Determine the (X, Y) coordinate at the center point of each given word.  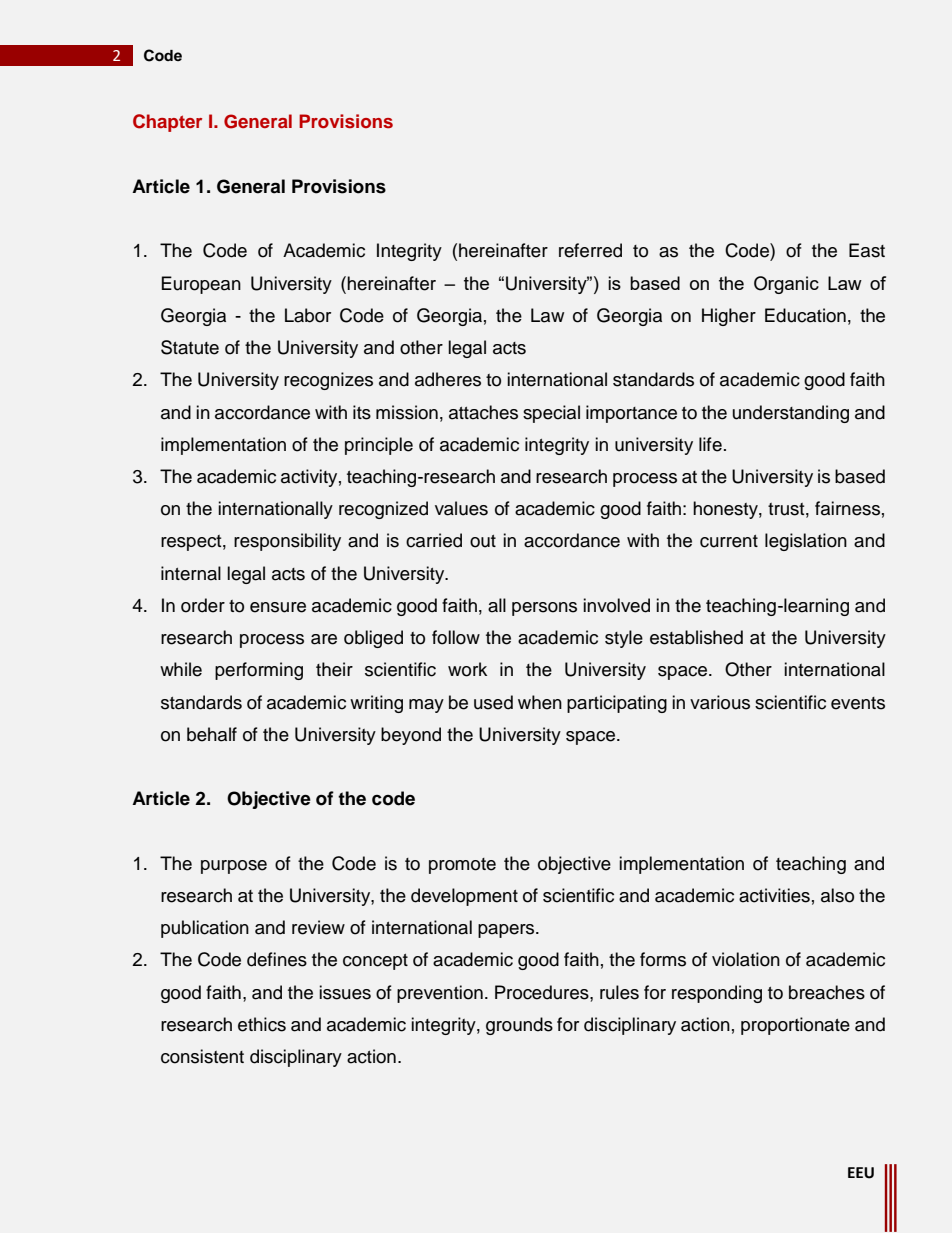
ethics (262, 1024)
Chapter (167, 123)
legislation (806, 542)
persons (544, 609)
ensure (278, 607)
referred (590, 250)
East (867, 250)
